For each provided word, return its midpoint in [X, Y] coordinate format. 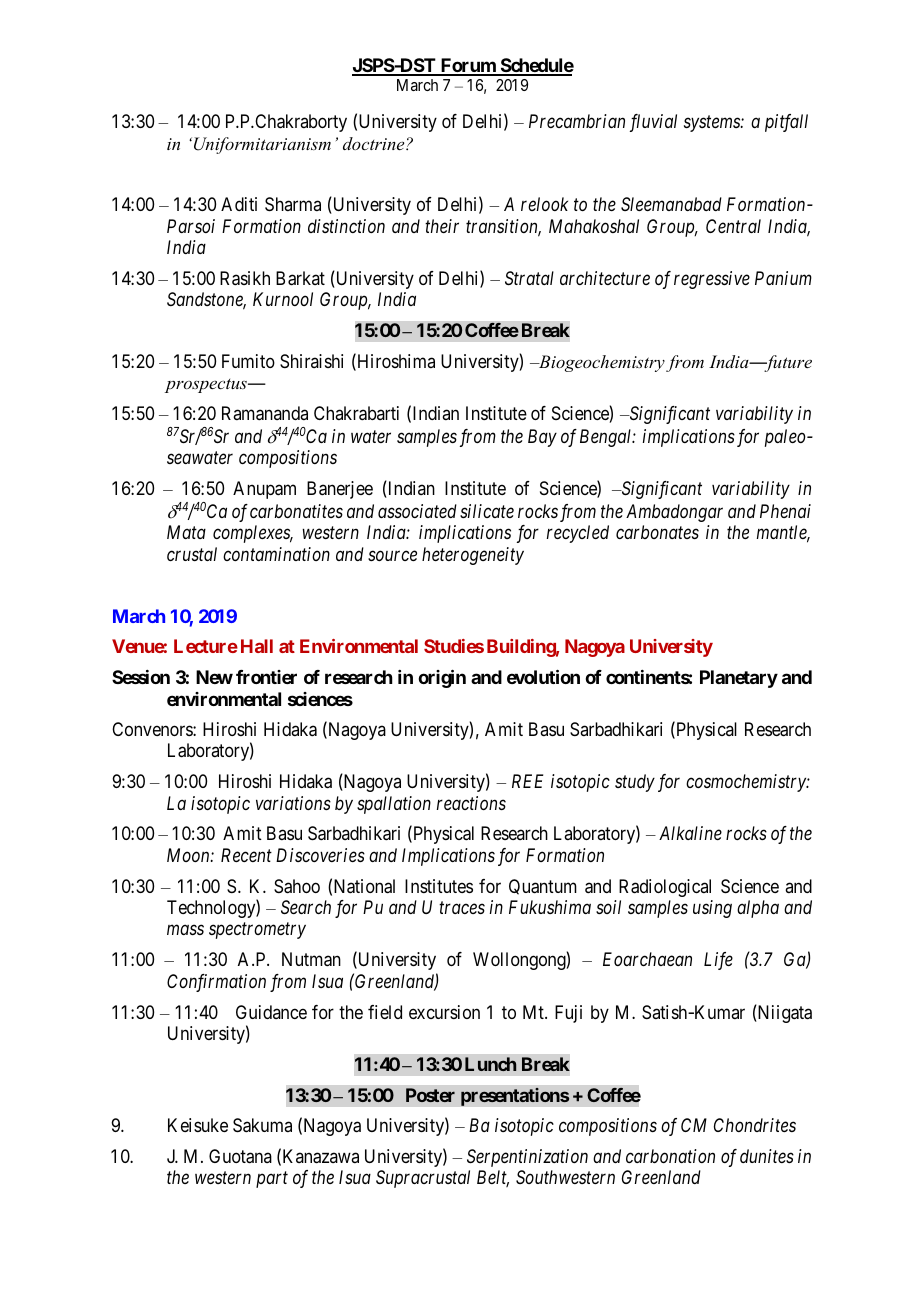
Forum [468, 66]
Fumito [248, 361]
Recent [246, 855]
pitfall [786, 123]
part [272, 1180]
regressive [712, 280]
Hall [257, 646]
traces [462, 908]
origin [442, 678]
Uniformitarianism [262, 145]
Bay [542, 438]
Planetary [739, 679]
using [712, 909]
